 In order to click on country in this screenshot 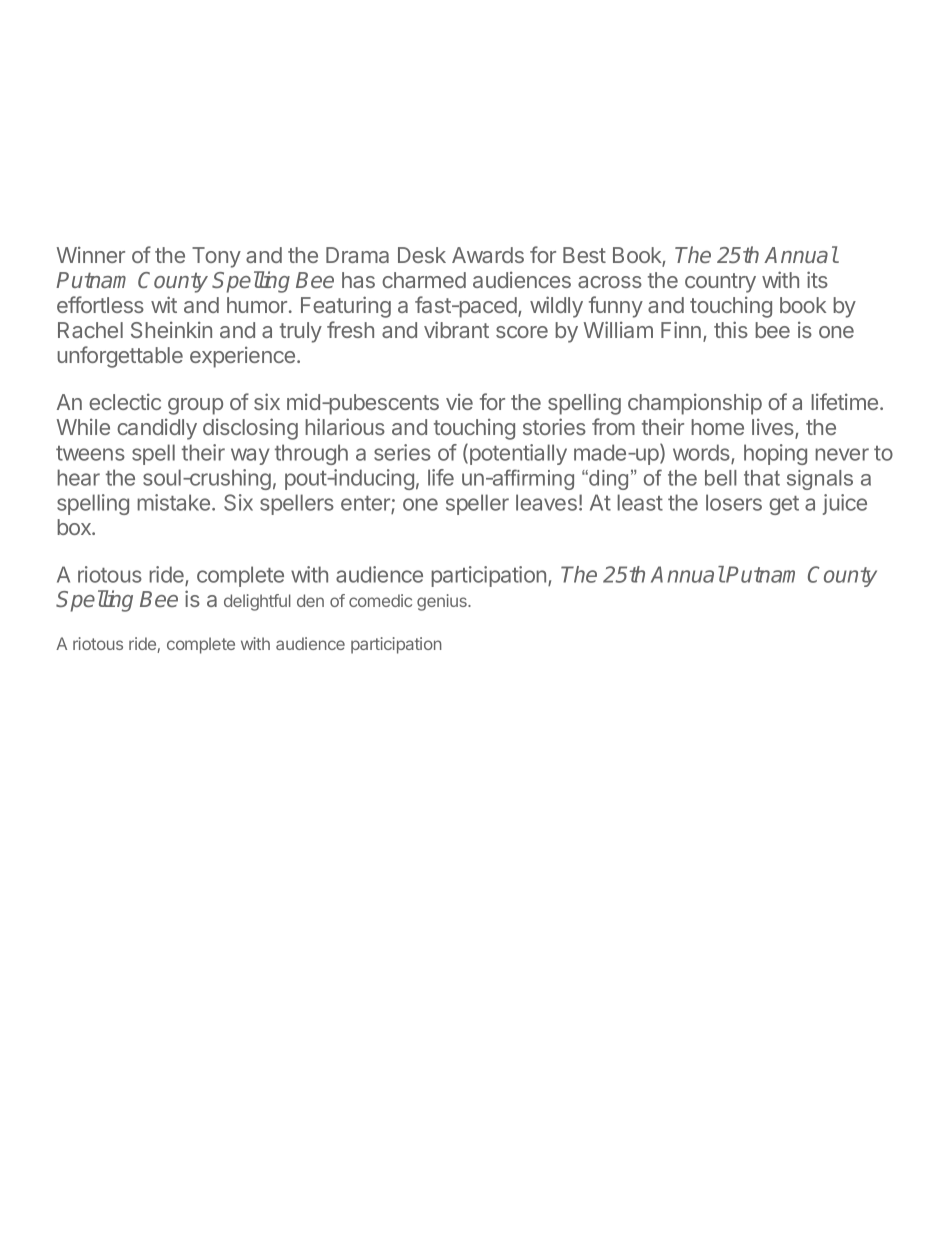, I will do `click(720, 283)`.
